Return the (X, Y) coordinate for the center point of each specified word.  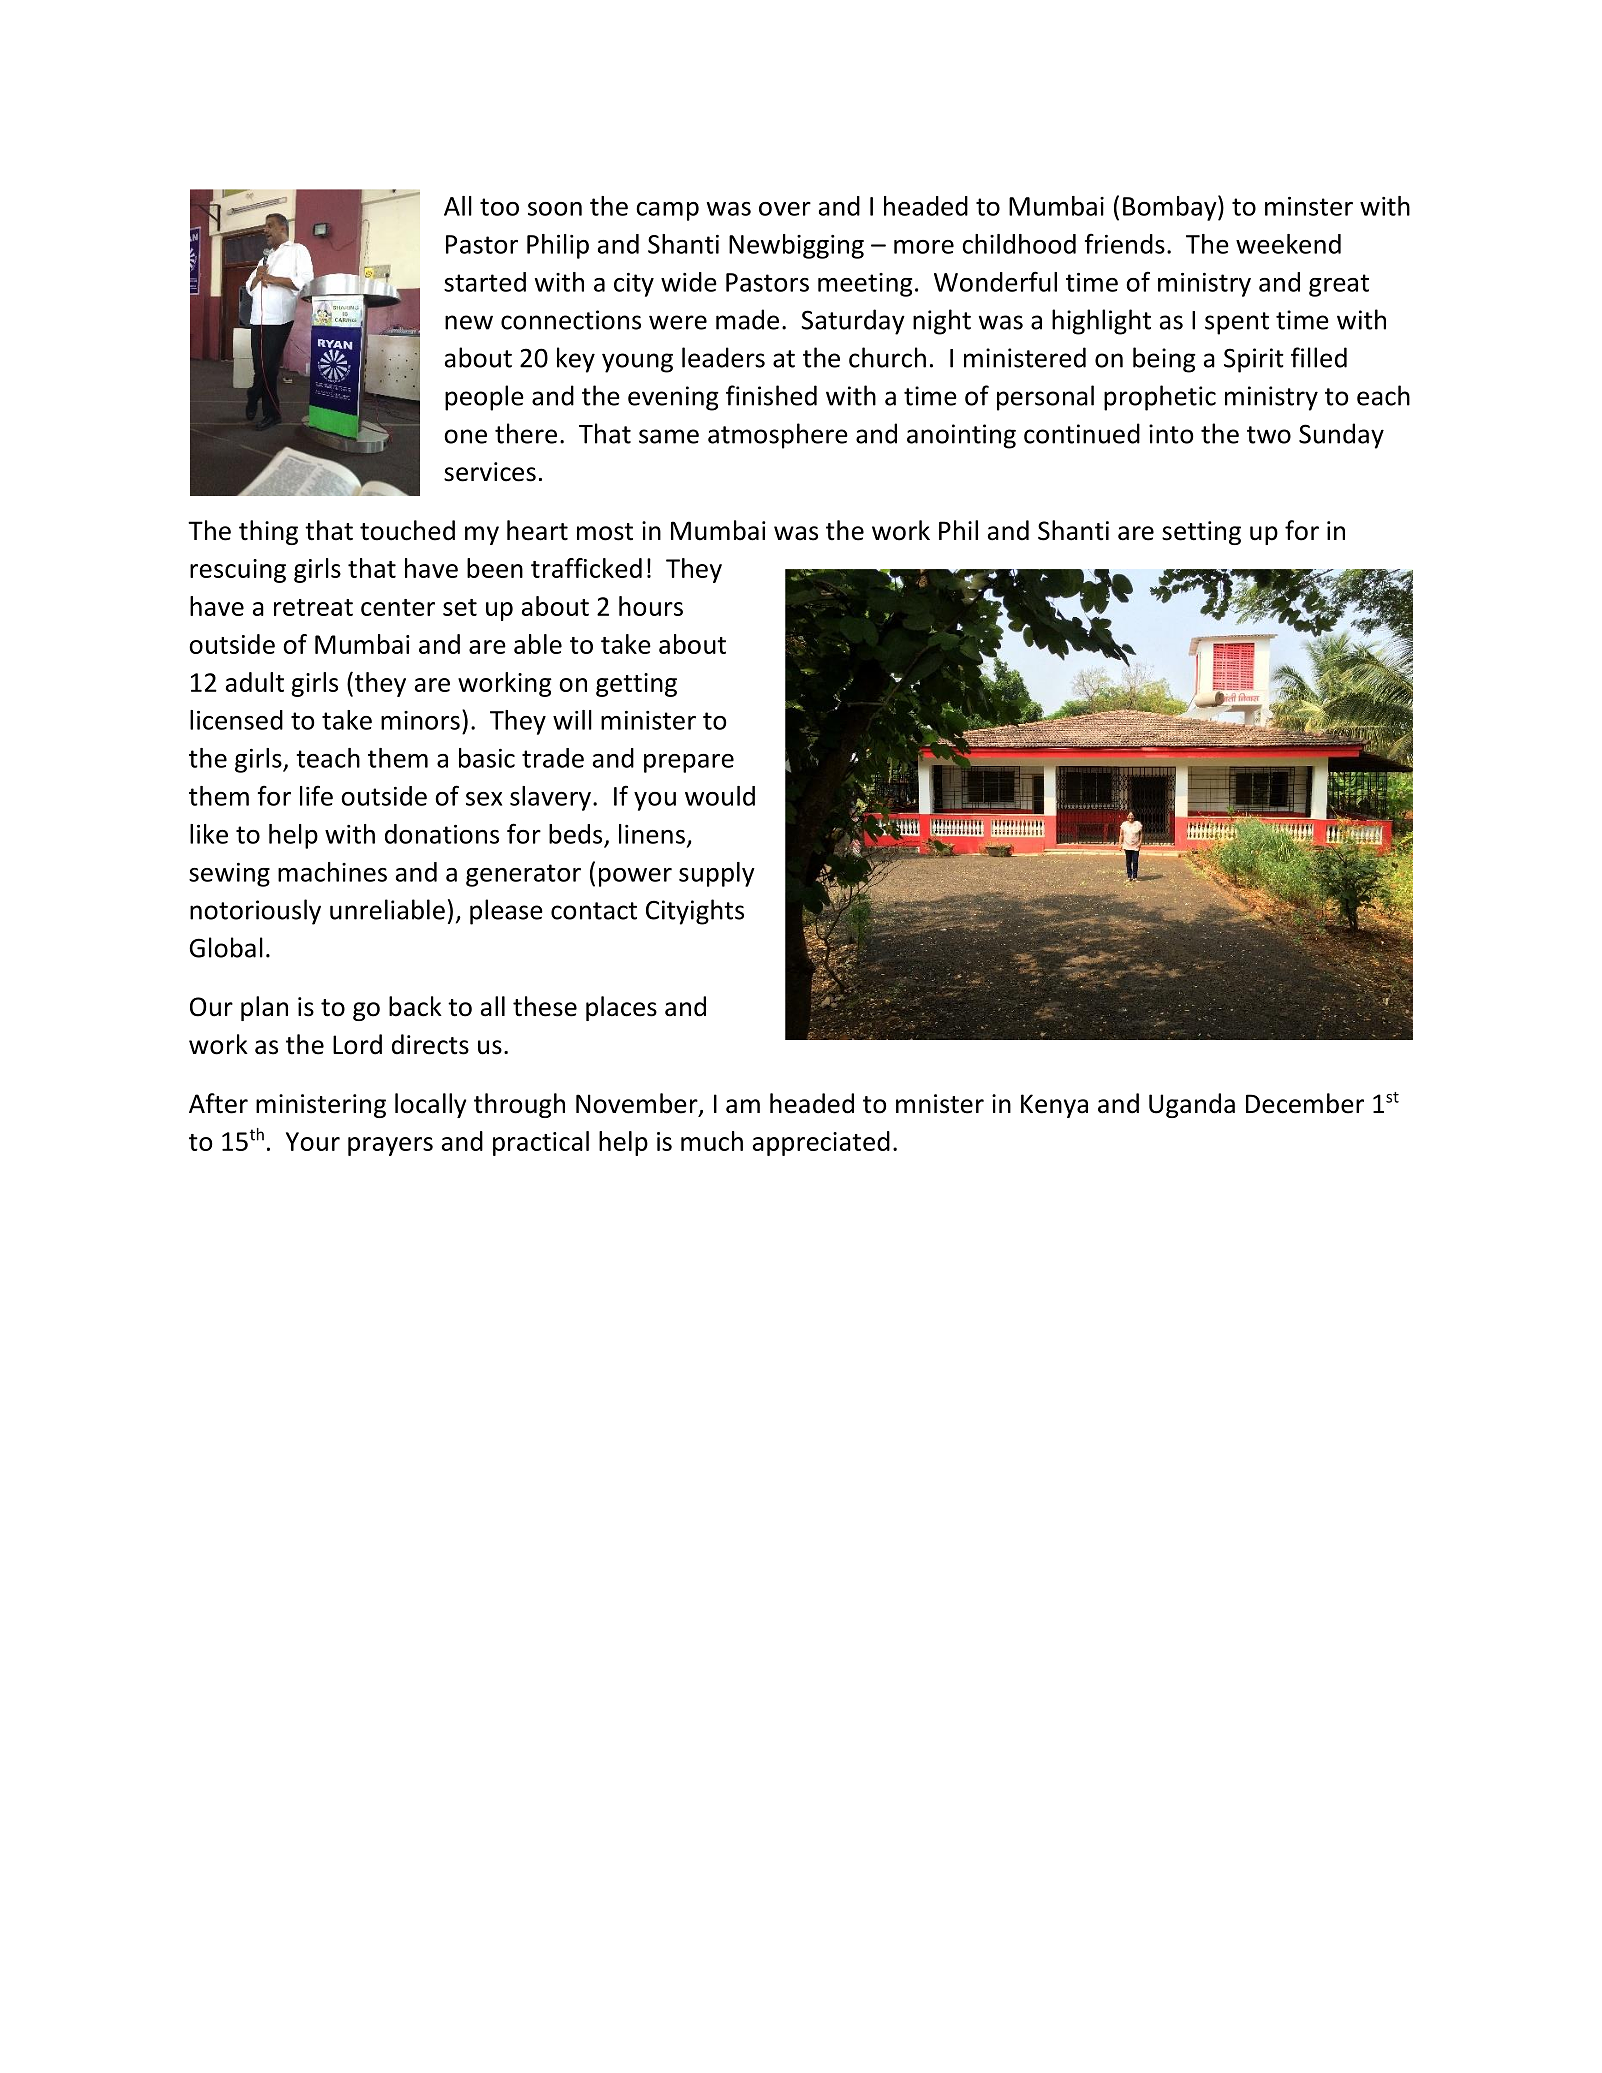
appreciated (821, 1143)
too (499, 207)
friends (1125, 243)
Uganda (1192, 1105)
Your (313, 1141)
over (785, 209)
